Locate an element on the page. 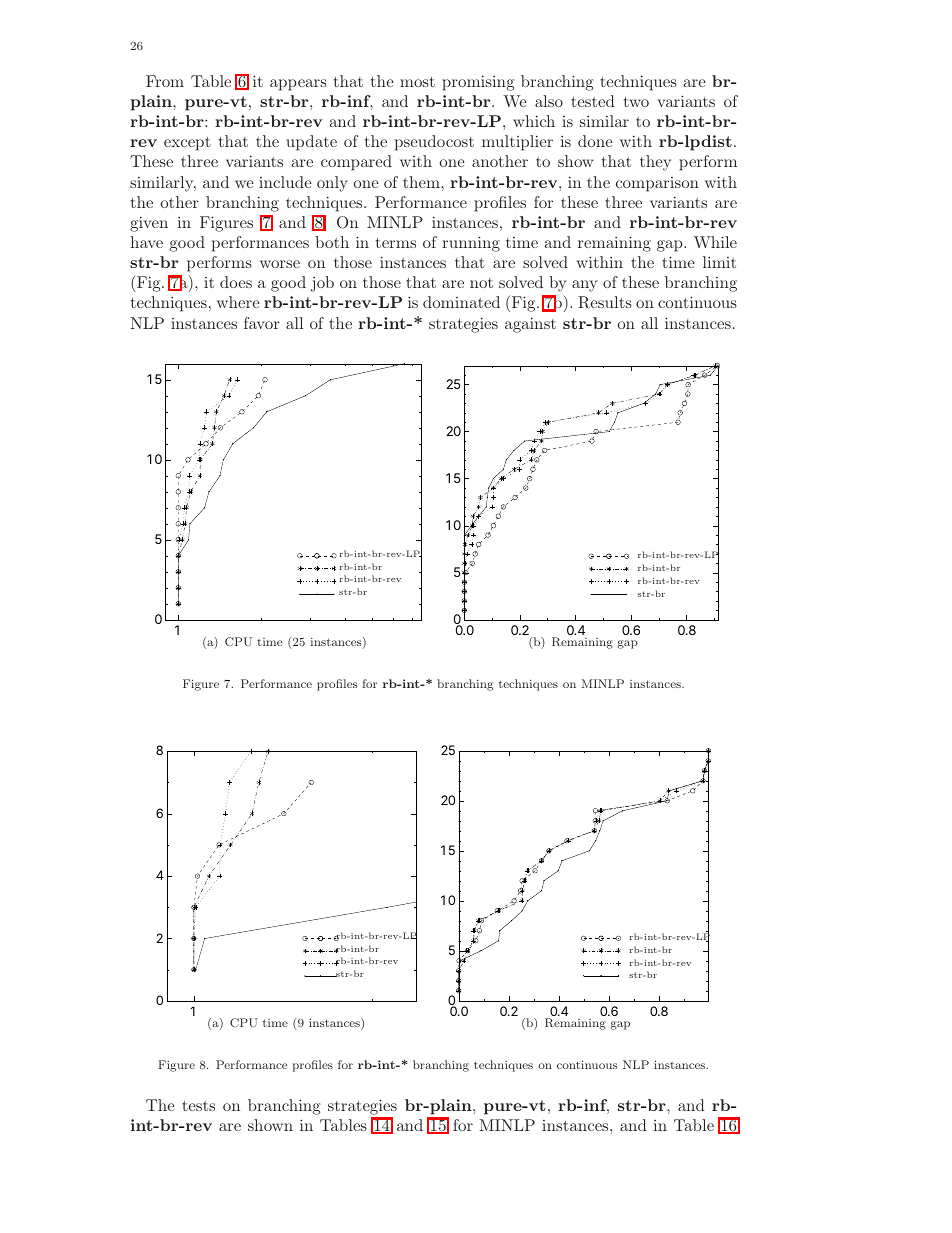 The width and height of the document is (952, 1233). From is located at coordinates (165, 81).
